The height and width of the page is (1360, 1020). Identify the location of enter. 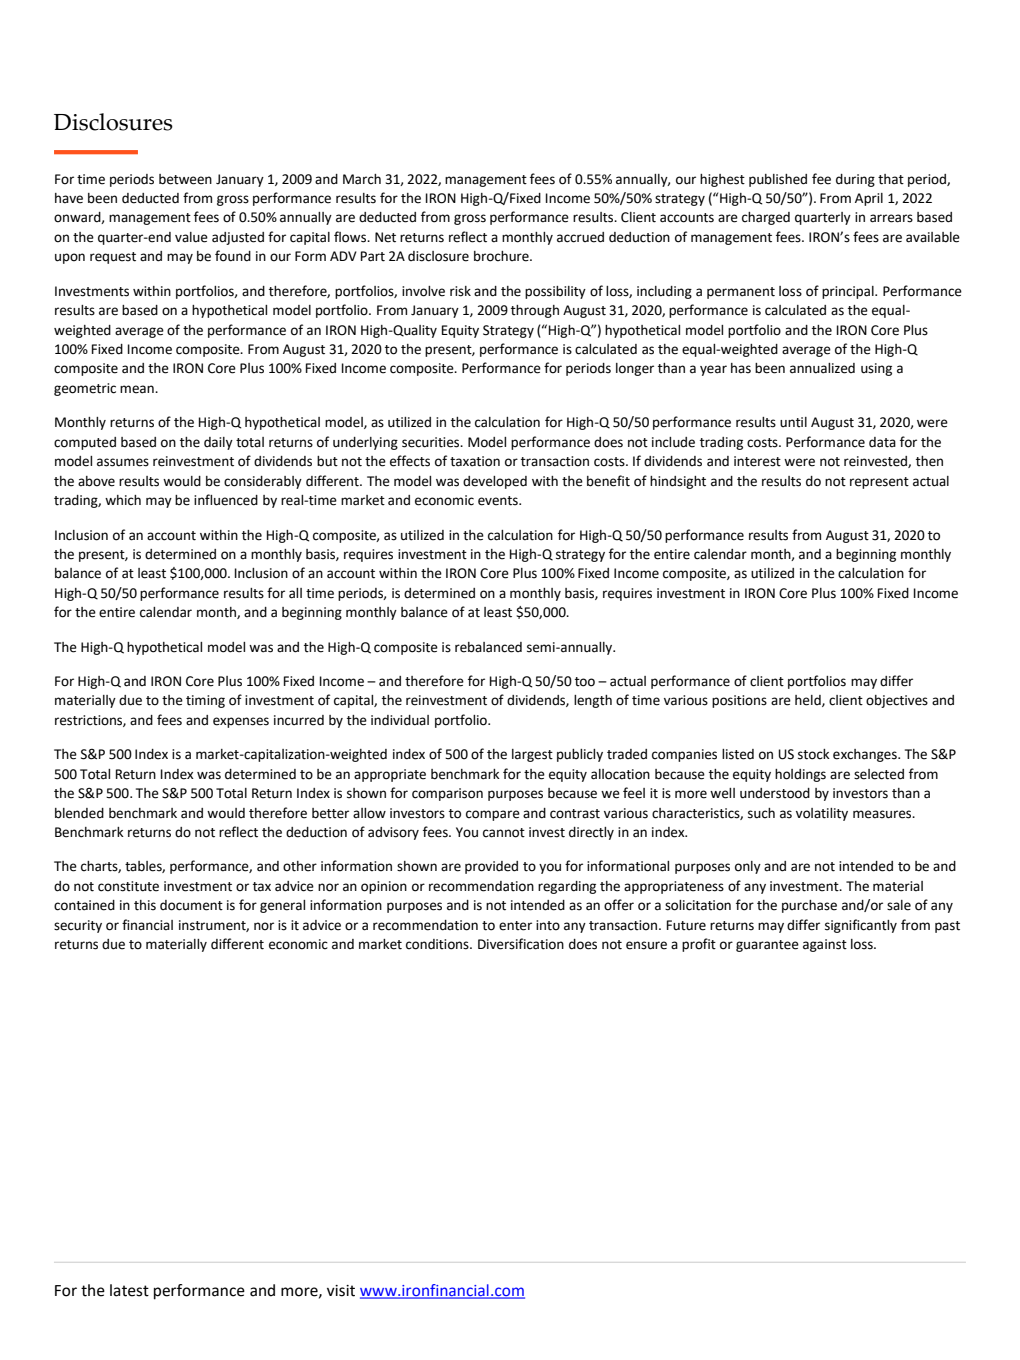
(515, 926).
